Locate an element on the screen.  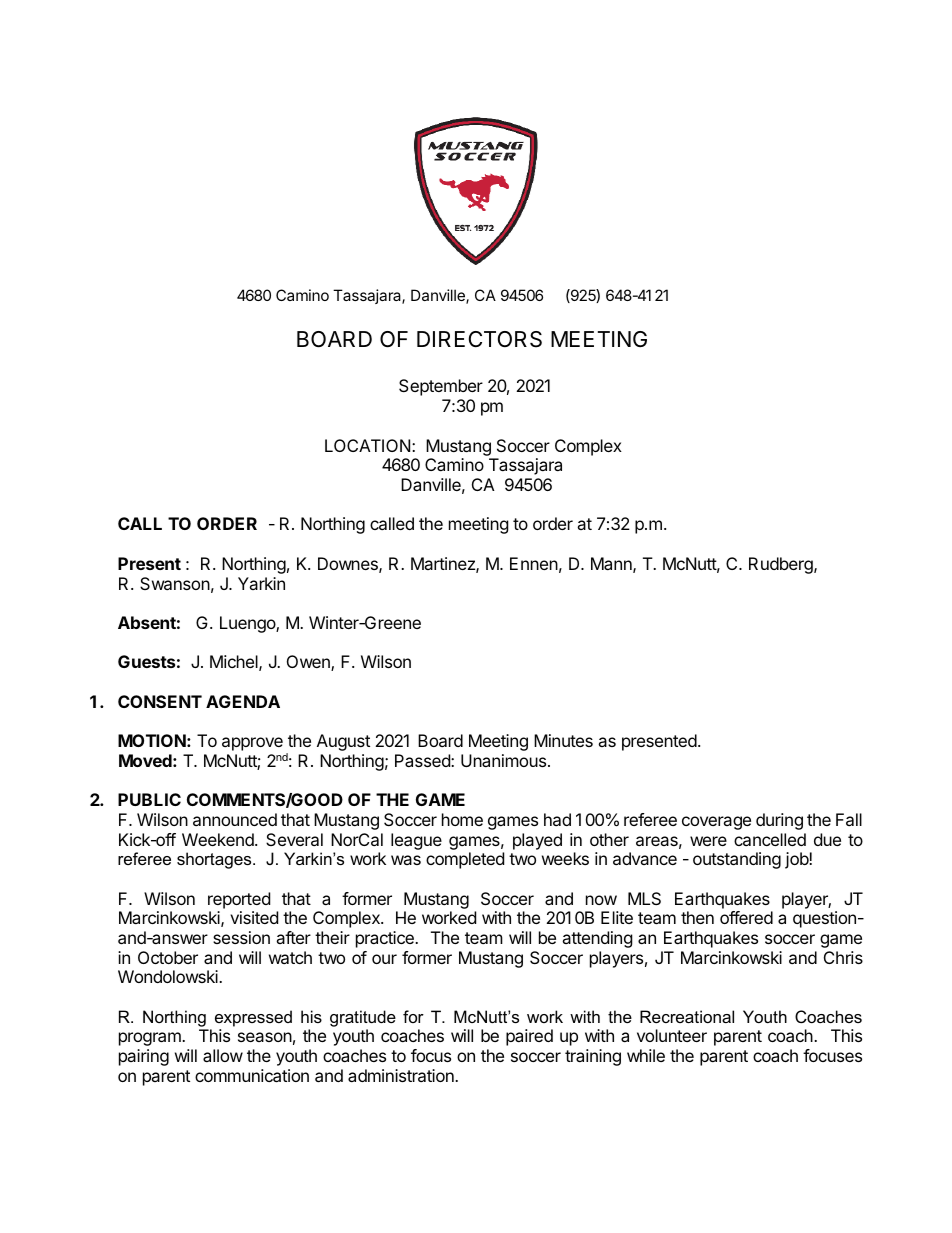
Owen is located at coordinates (309, 663).
